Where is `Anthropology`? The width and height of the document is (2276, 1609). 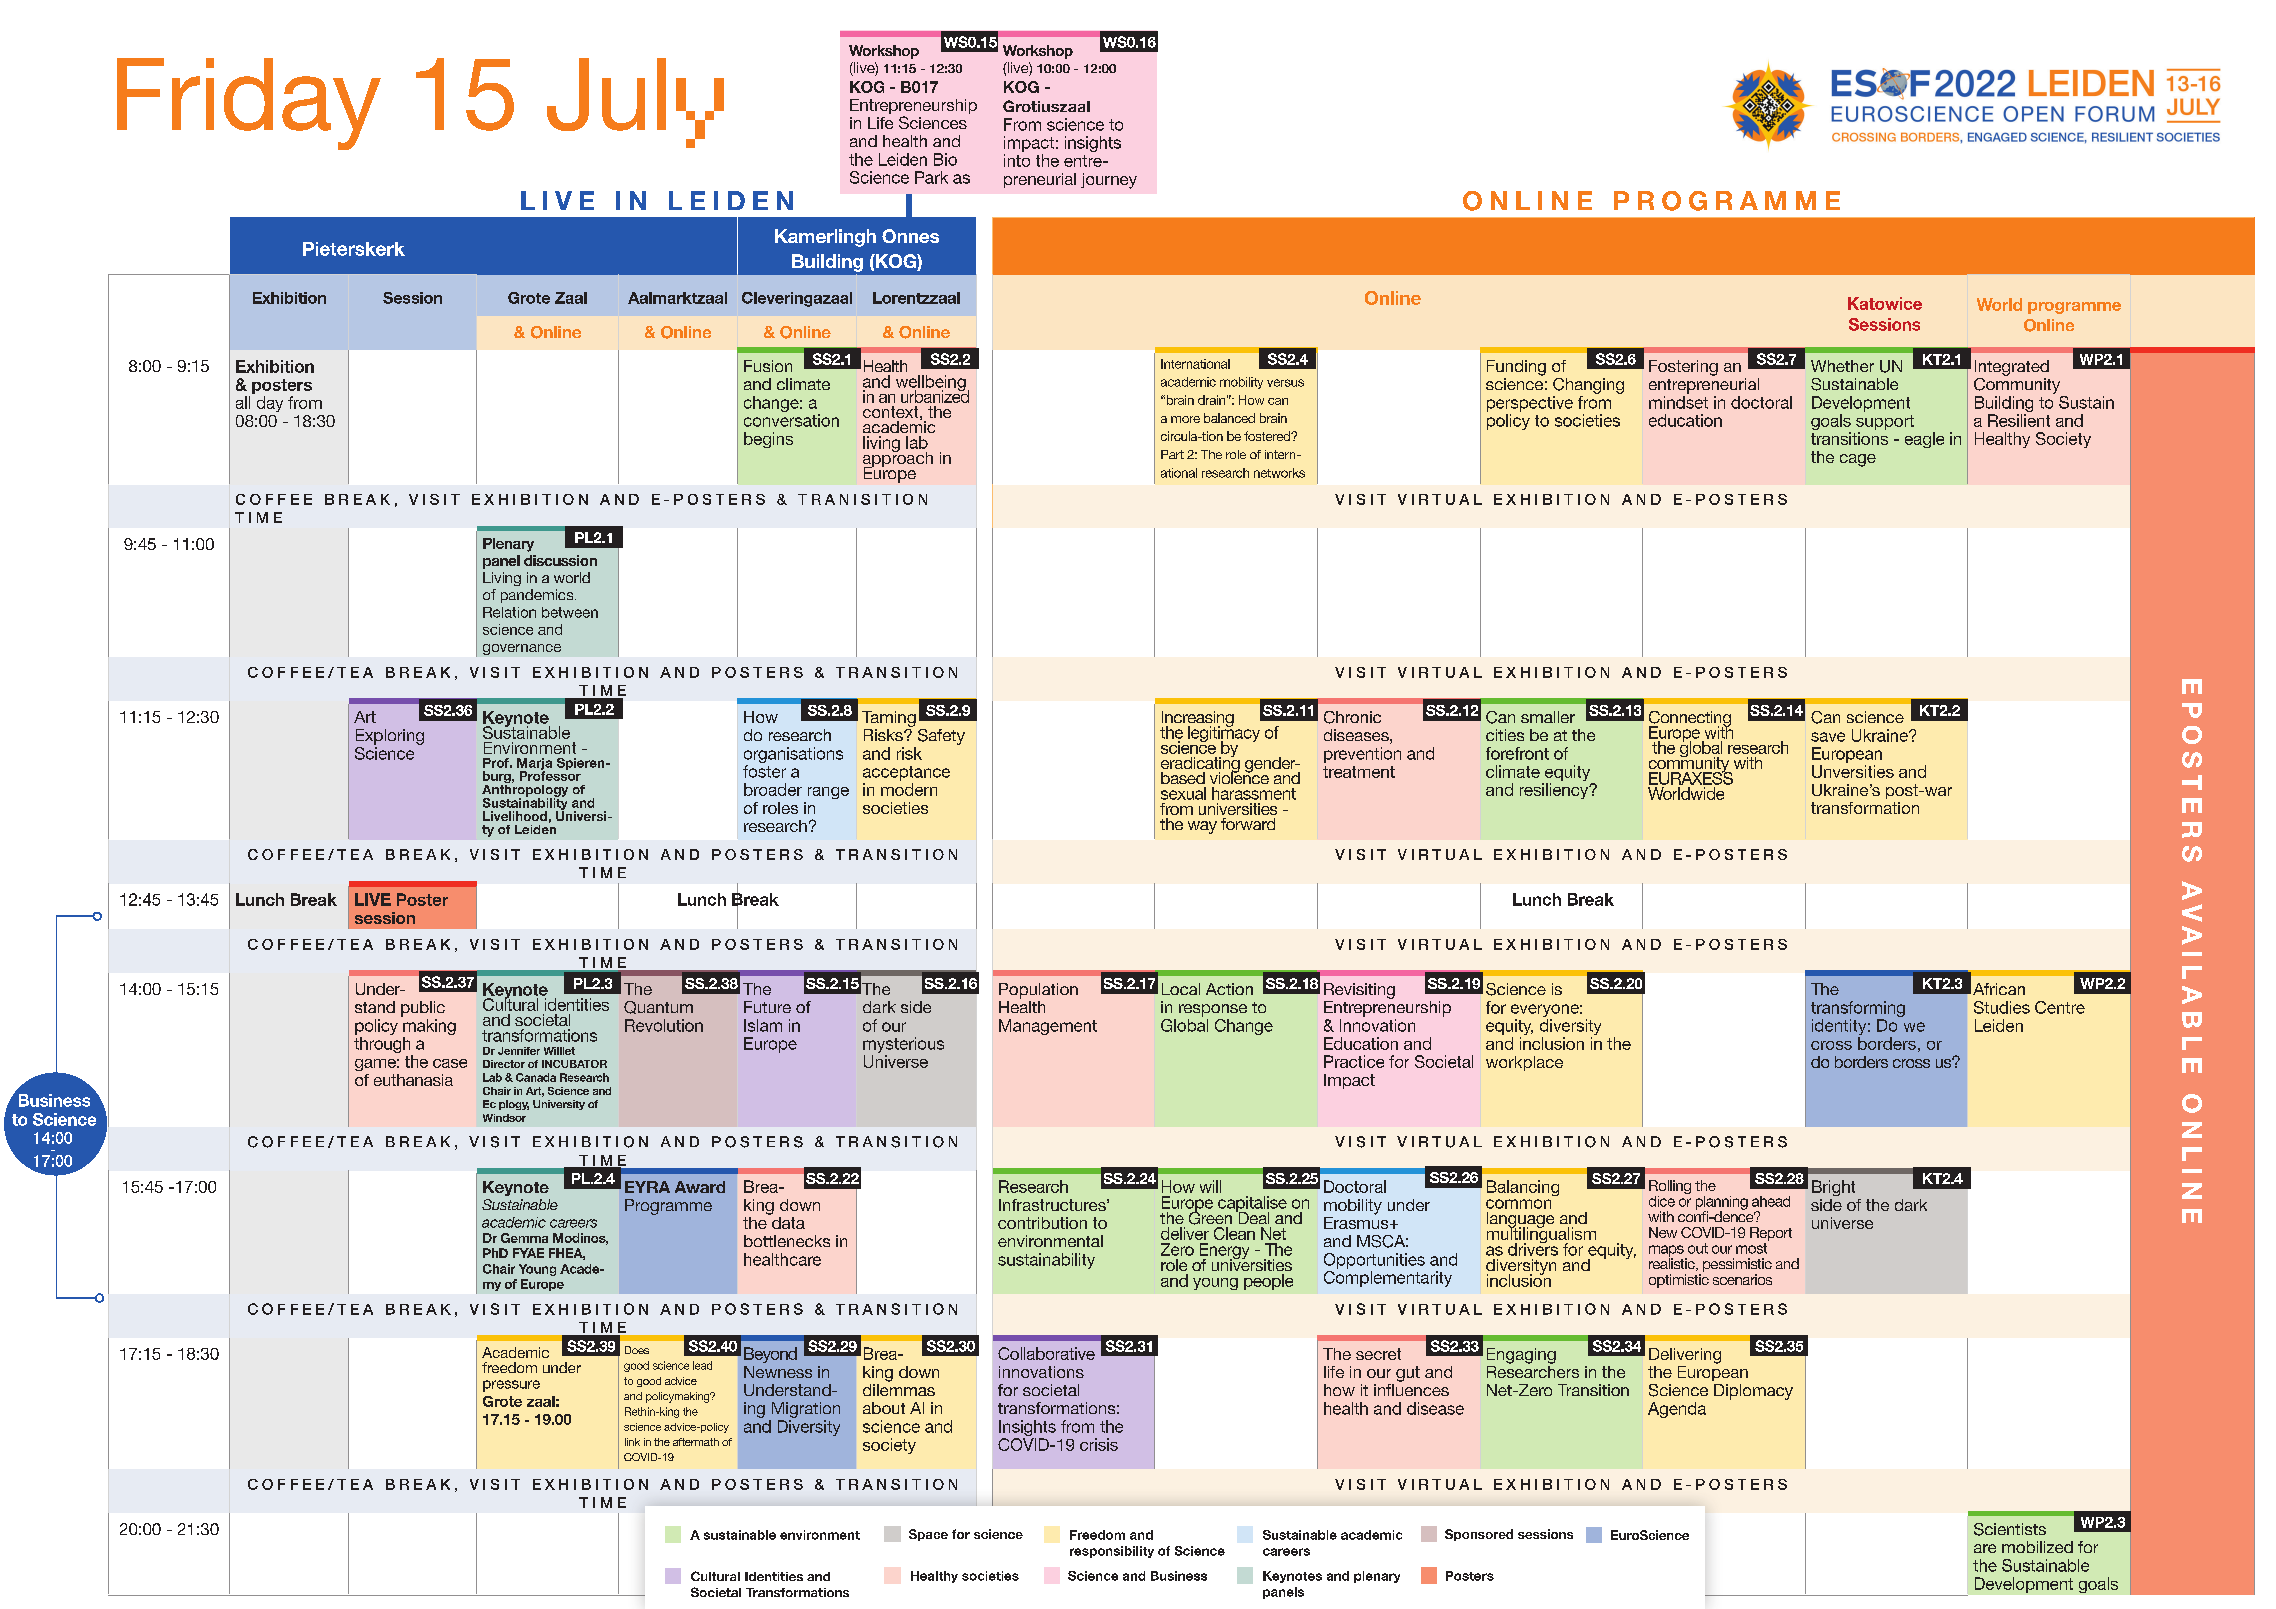 Anthropology is located at coordinates (525, 790).
